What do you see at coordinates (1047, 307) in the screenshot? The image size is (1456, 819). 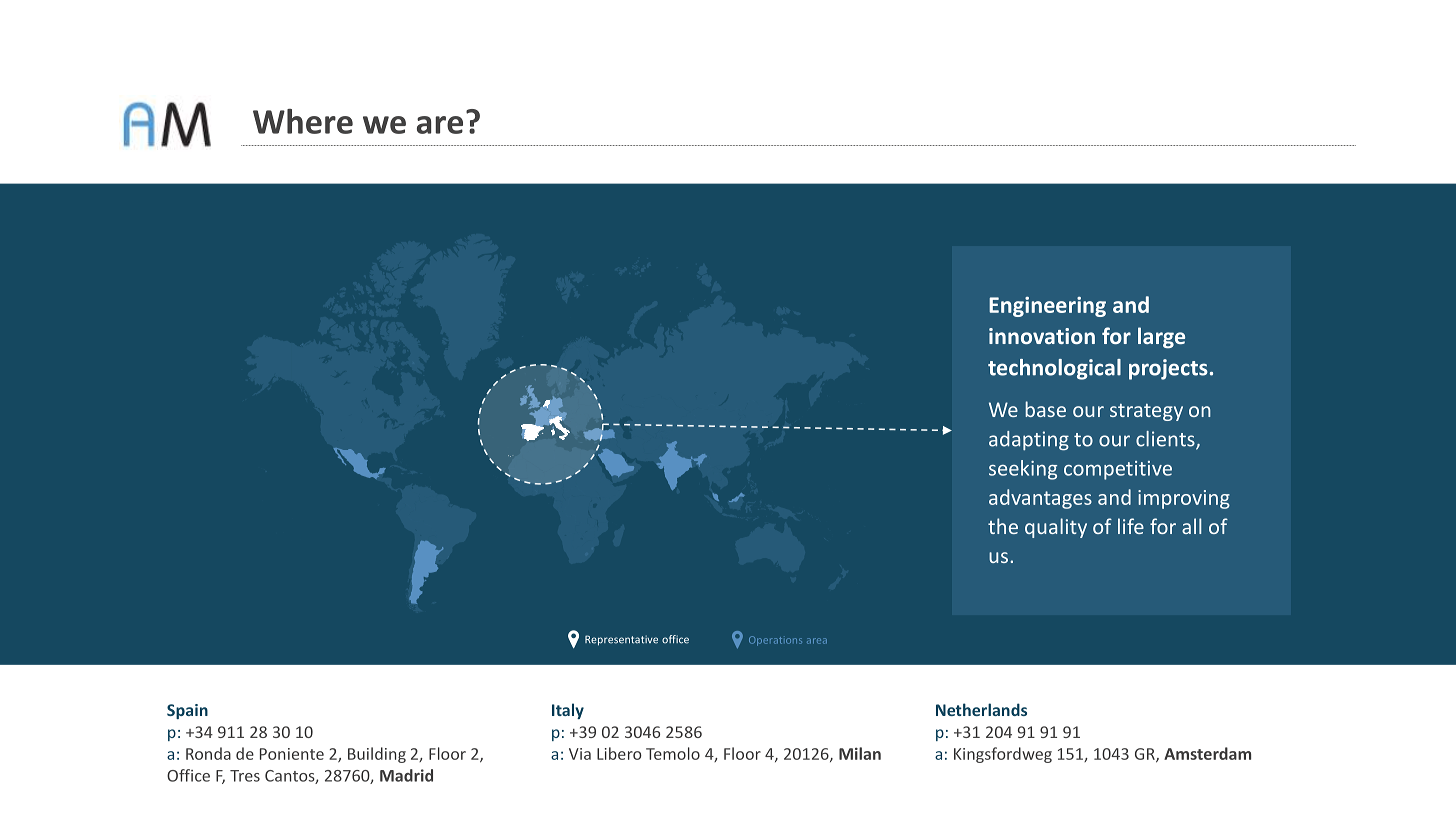 I see `Engineering` at bounding box center [1047, 307].
